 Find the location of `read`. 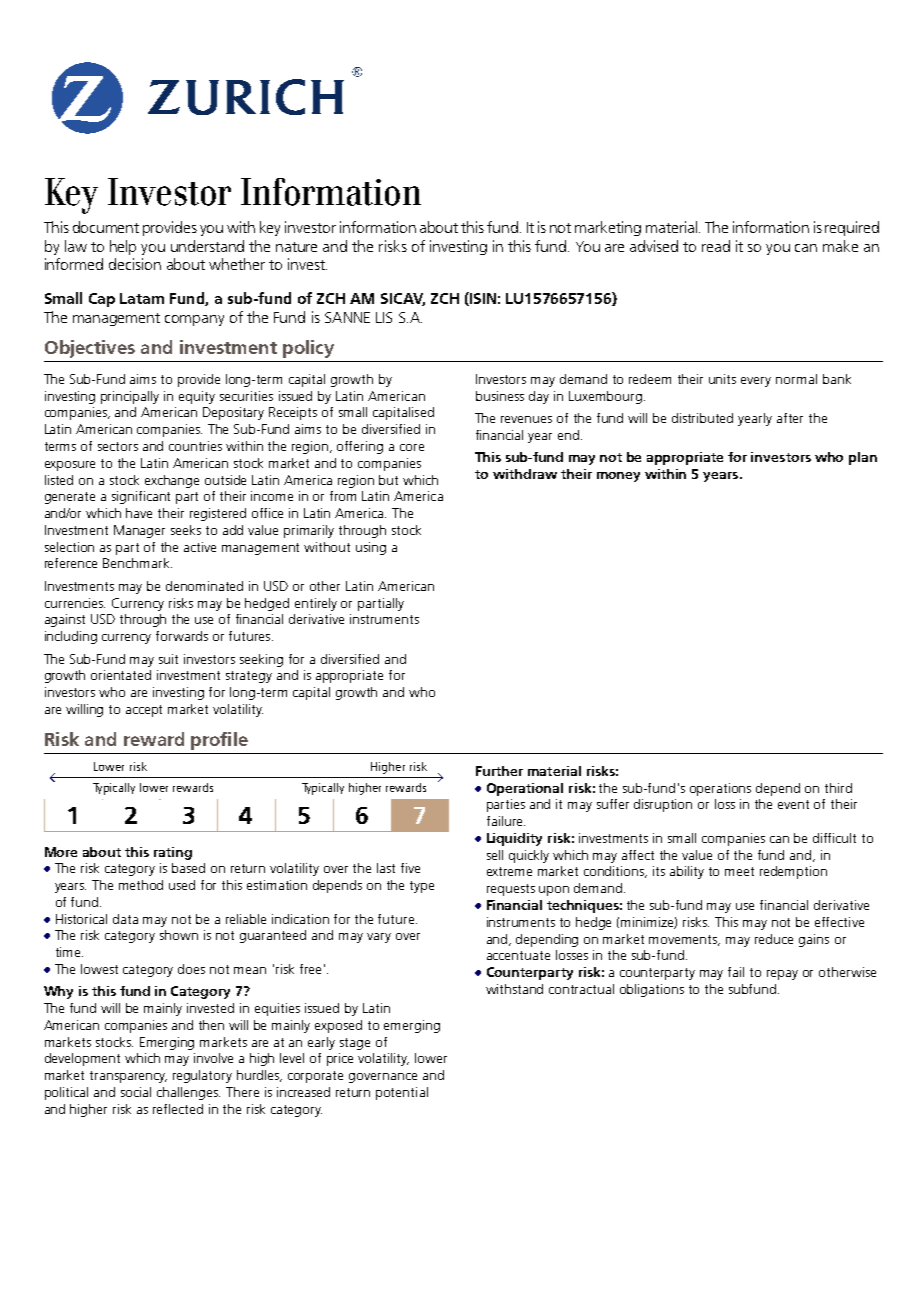

read is located at coordinates (716, 246).
